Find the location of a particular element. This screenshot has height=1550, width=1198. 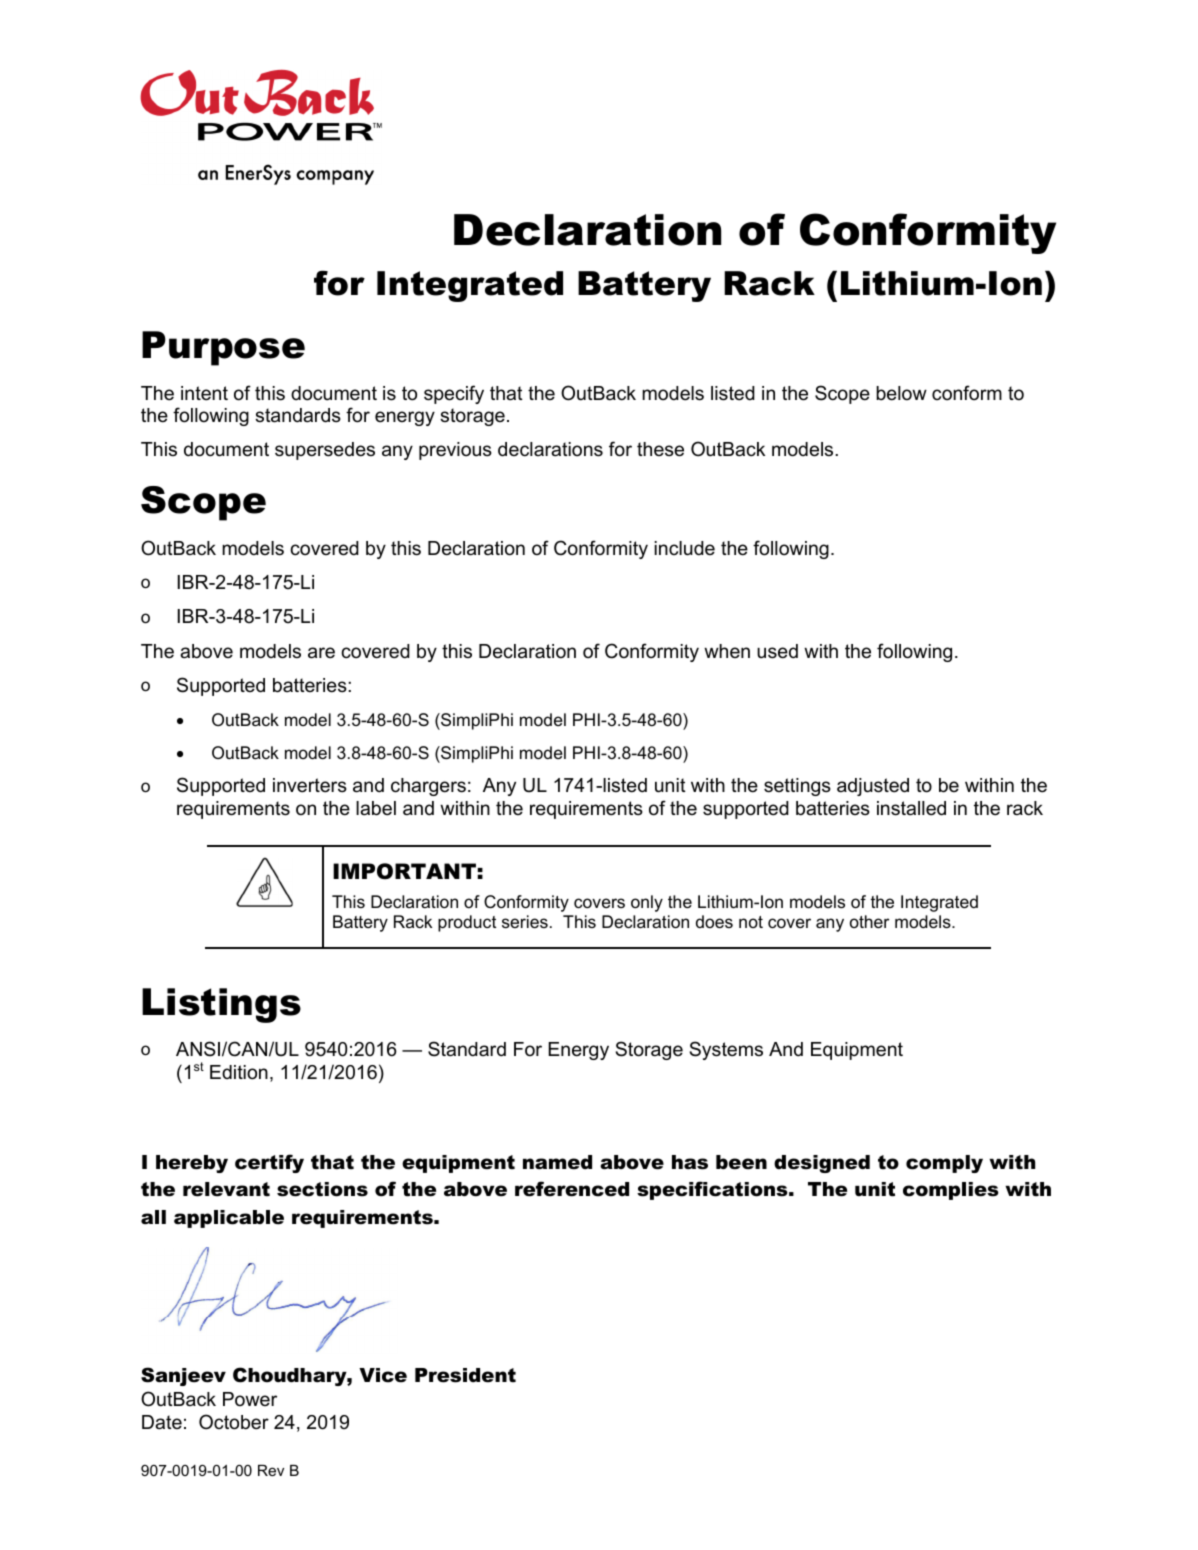

inverters is located at coordinates (310, 785).
